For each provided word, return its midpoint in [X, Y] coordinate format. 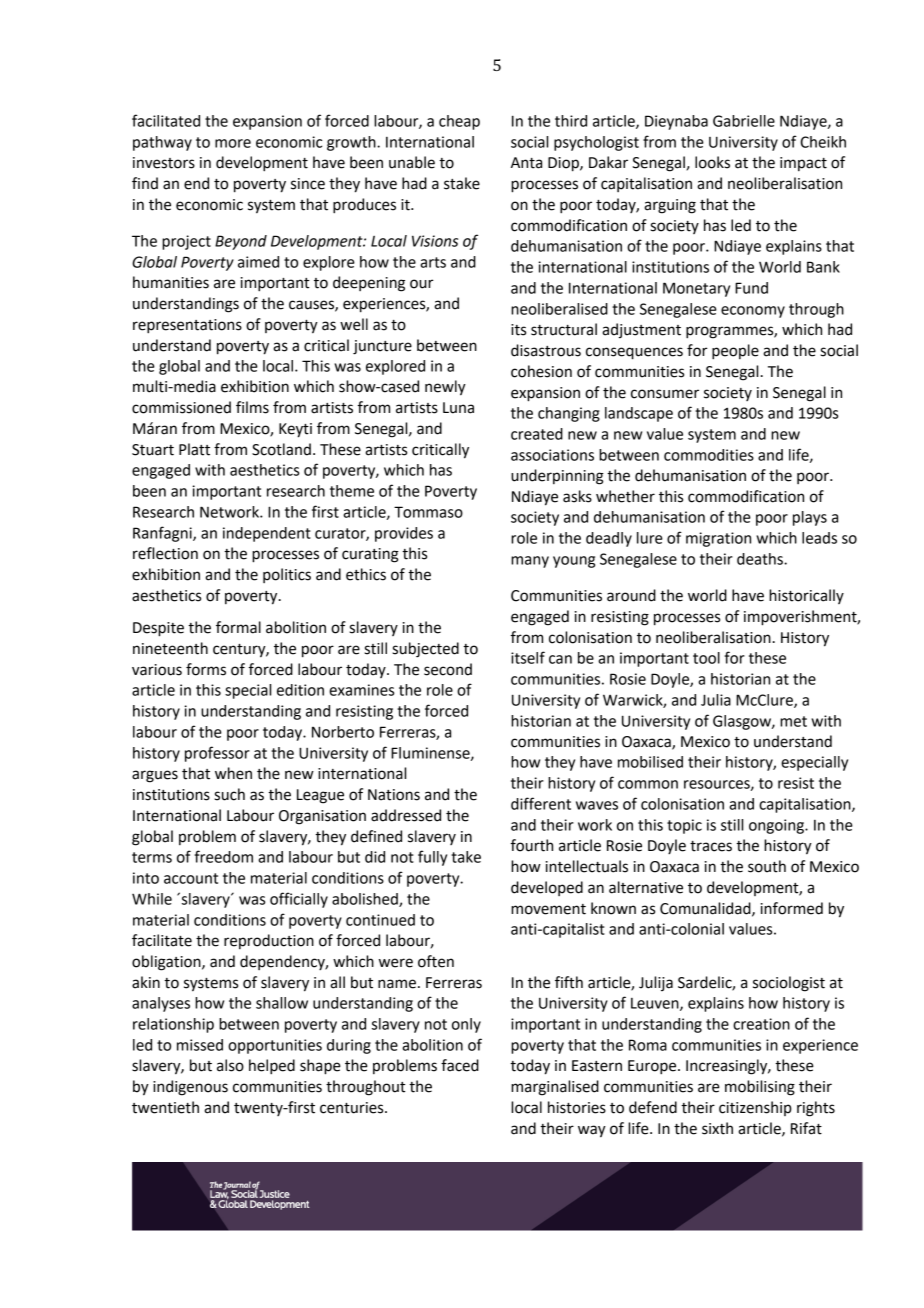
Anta [526, 163]
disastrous [546, 350]
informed [792, 908]
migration [718, 539]
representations [187, 326]
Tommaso [428, 512]
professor [217, 754]
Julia [716, 700]
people [735, 352]
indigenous [190, 1088]
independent [267, 534]
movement [548, 909]
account [191, 878]
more [233, 143]
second [448, 669]
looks [712, 162]
